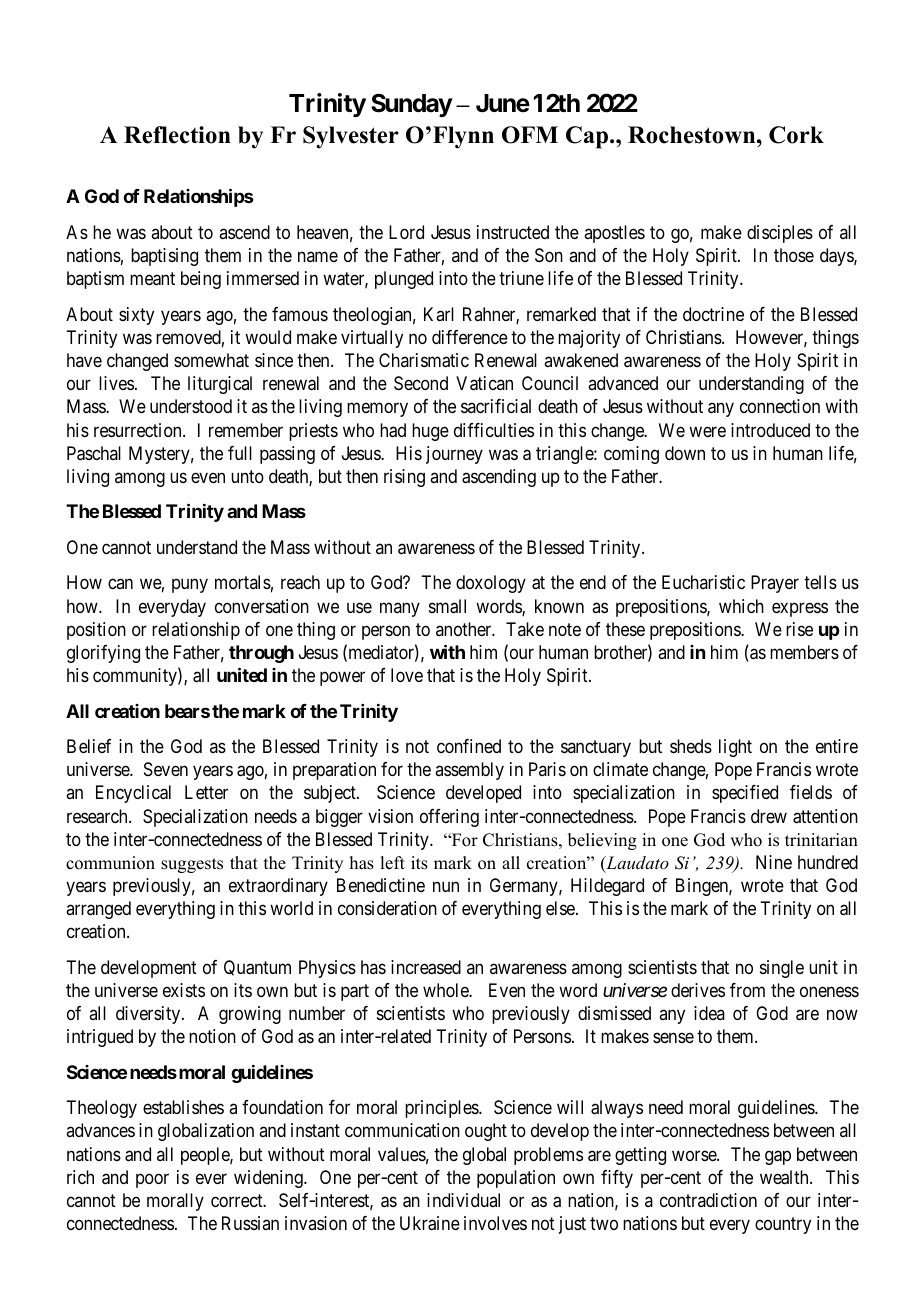 Image resolution: width=924 pixels, height=1308 pixels. What do you see at coordinates (192, 865) in the page?
I see `suggests` at bounding box center [192, 865].
